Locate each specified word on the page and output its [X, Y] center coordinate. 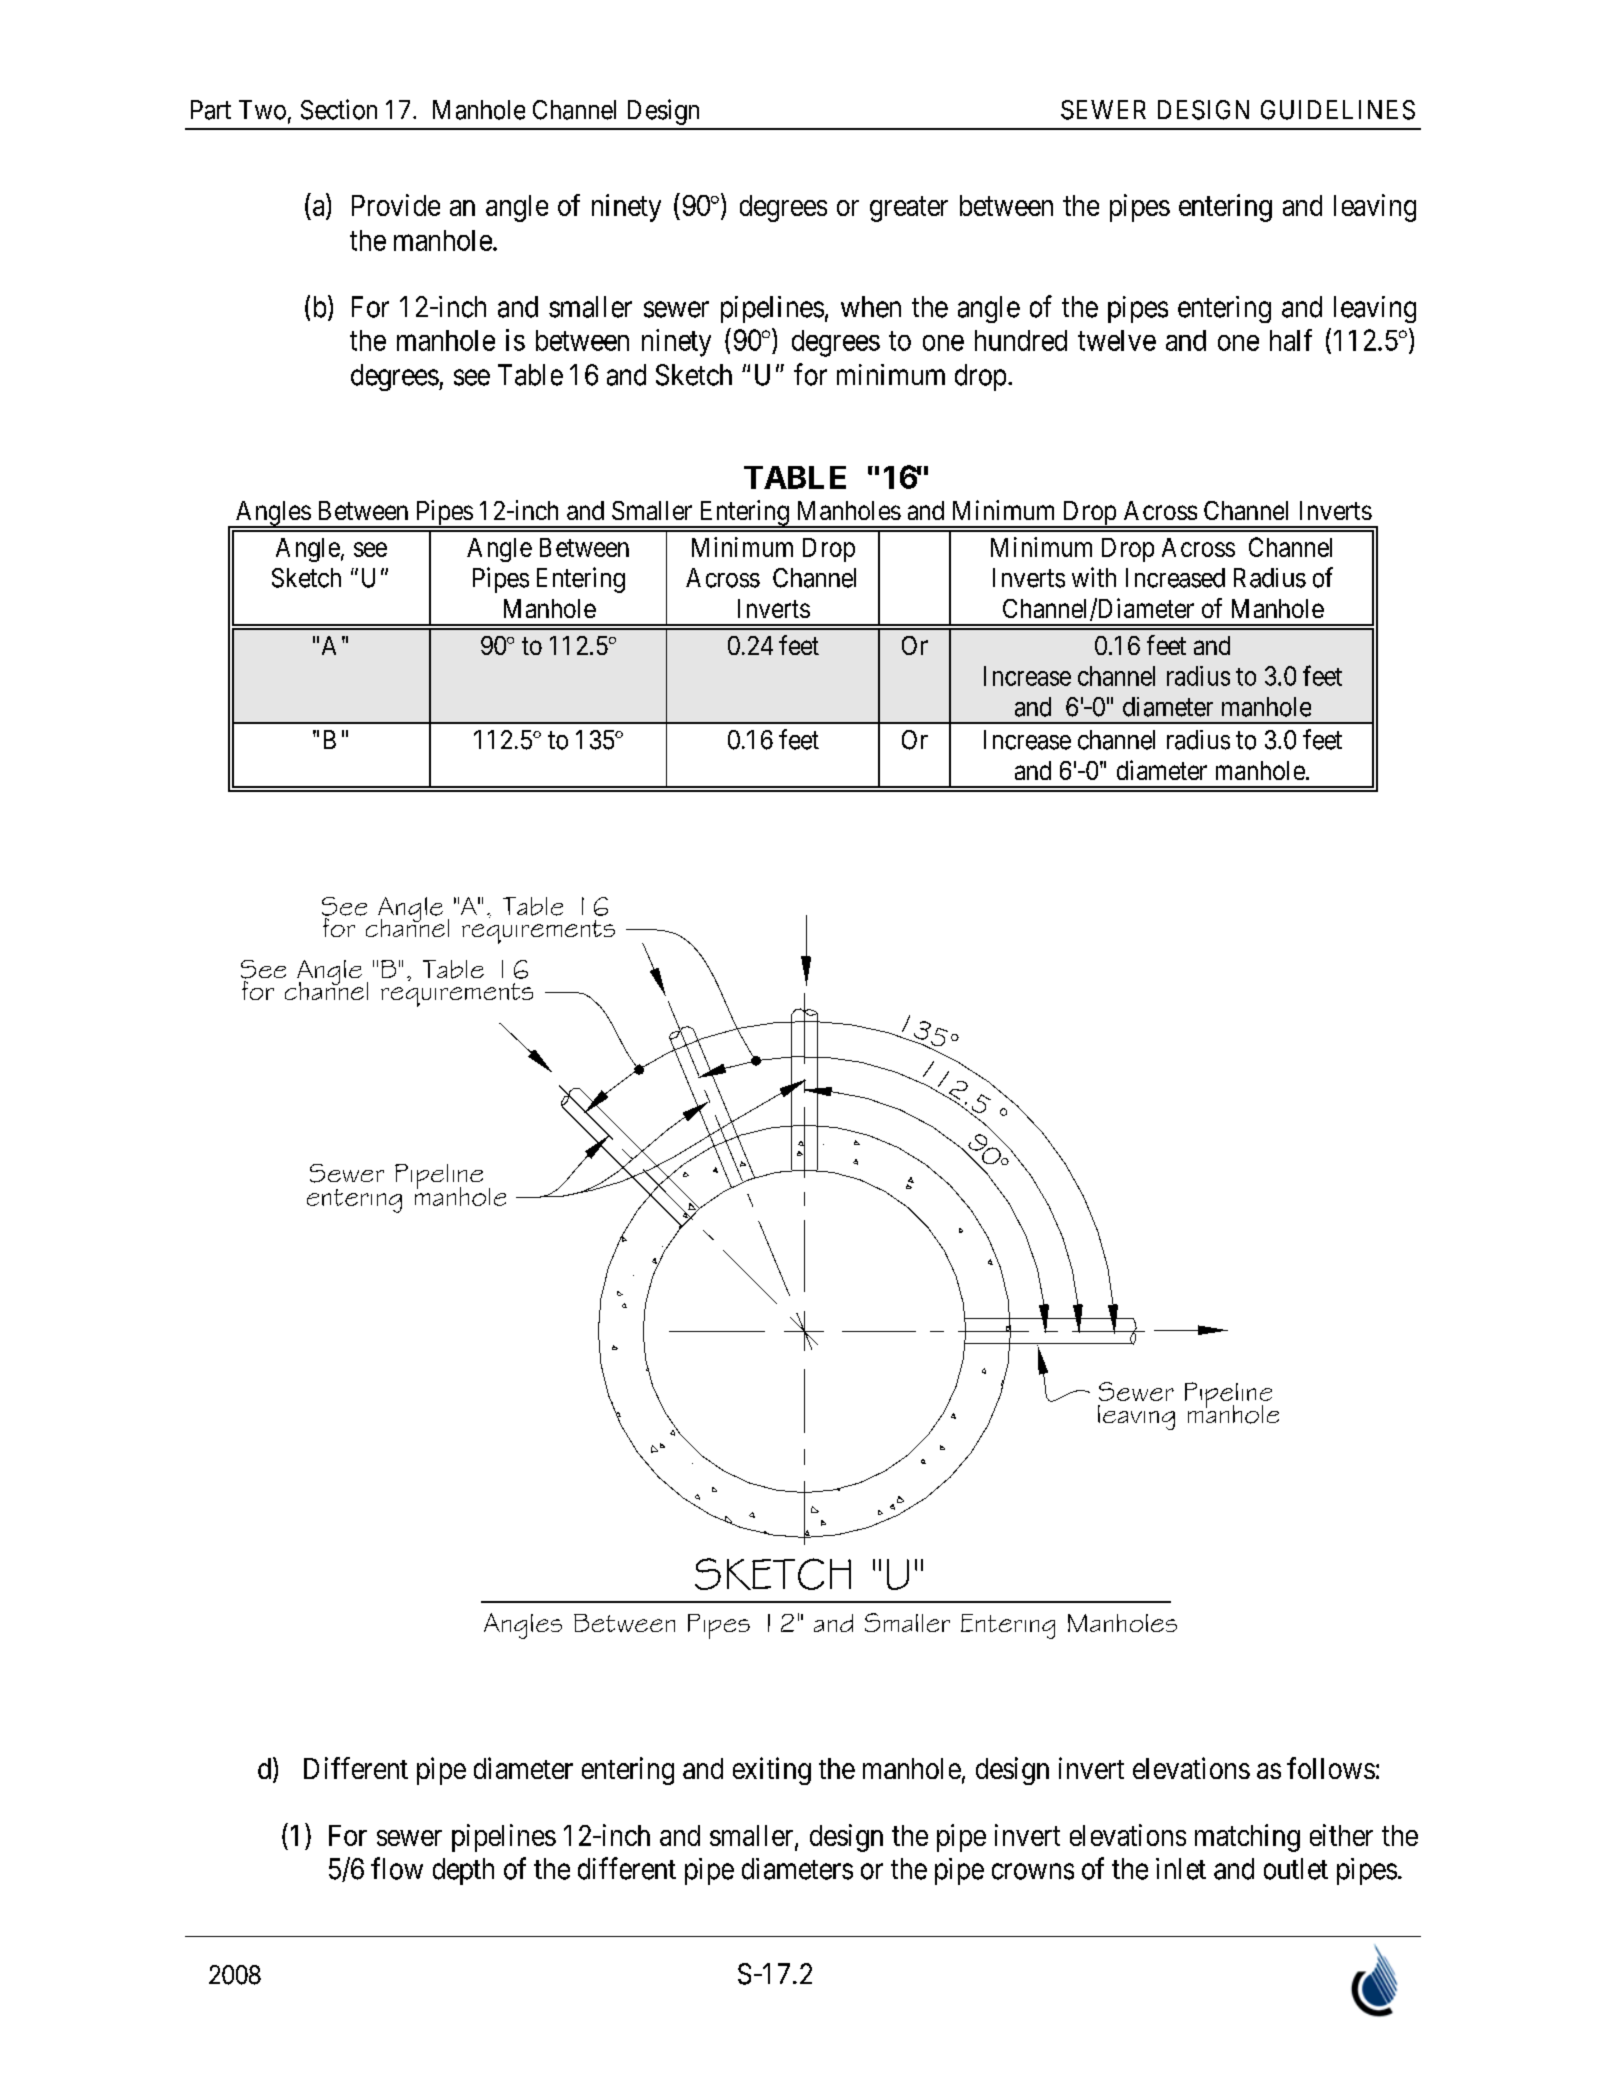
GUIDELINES [1338, 110]
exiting [772, 1771]
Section [339, 109]
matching [1247, 1838]
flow [397, 1868]
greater [909, 209]
